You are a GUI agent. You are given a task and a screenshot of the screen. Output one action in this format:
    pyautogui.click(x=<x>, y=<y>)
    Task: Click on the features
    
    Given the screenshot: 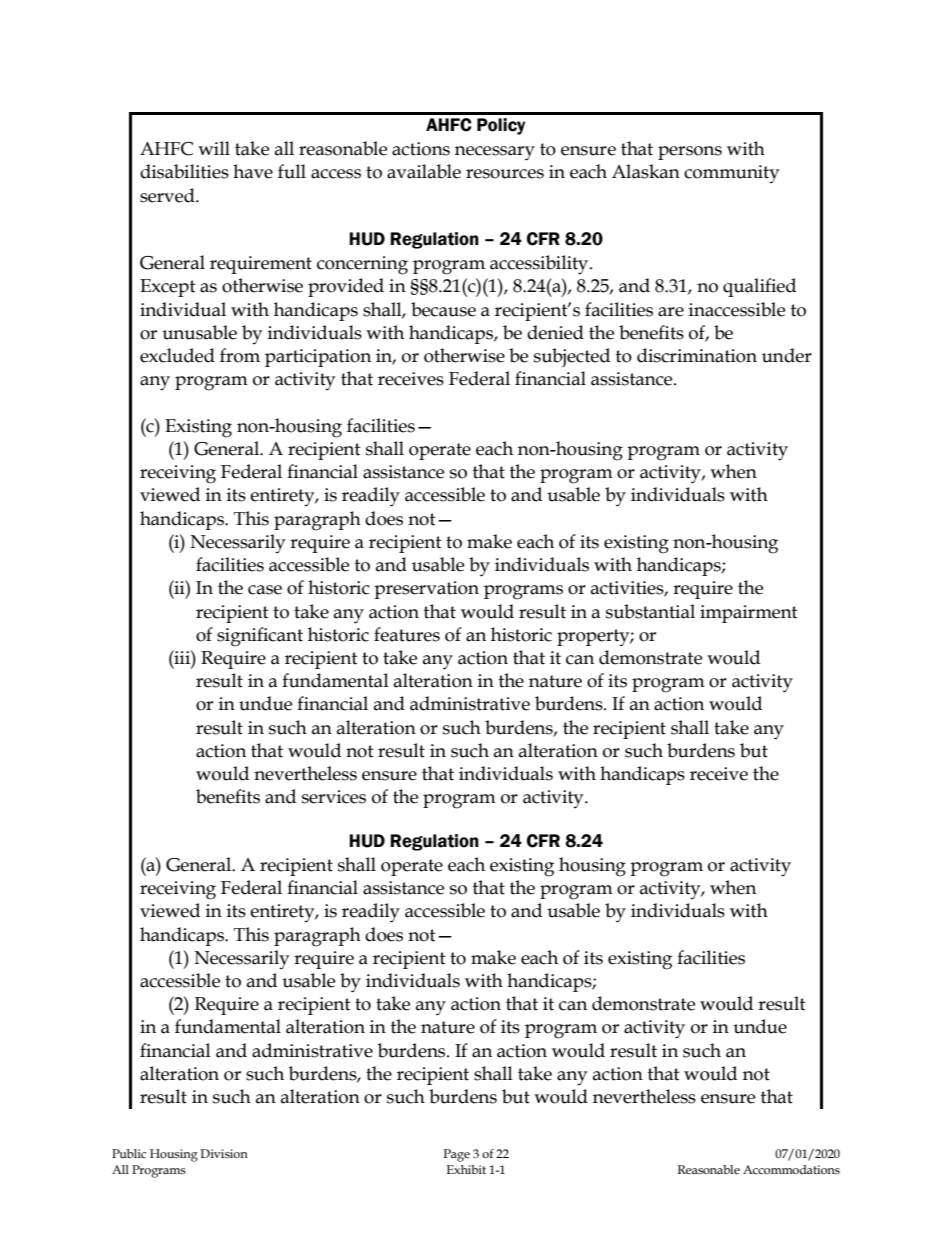 What is the action you would take?
    pyautogui.click(x=407, y=634)
